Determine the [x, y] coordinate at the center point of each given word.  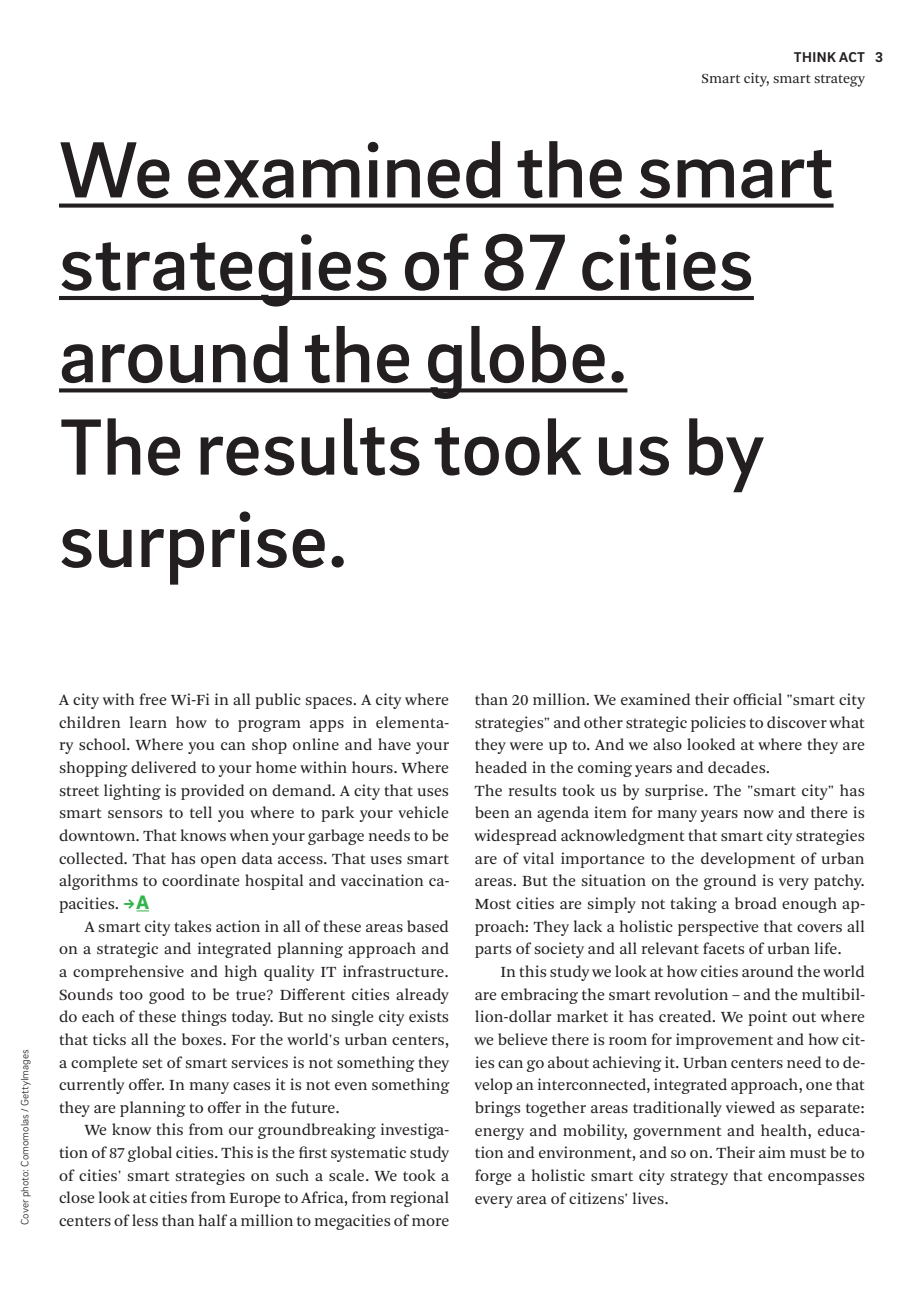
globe [516, 362]
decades [738, 767]
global [150, 1154]
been [492, 812]
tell [201, 812]
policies [718, 724]
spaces [330, 703]
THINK [815, 57]
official [757, 699]
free [153, 699]
